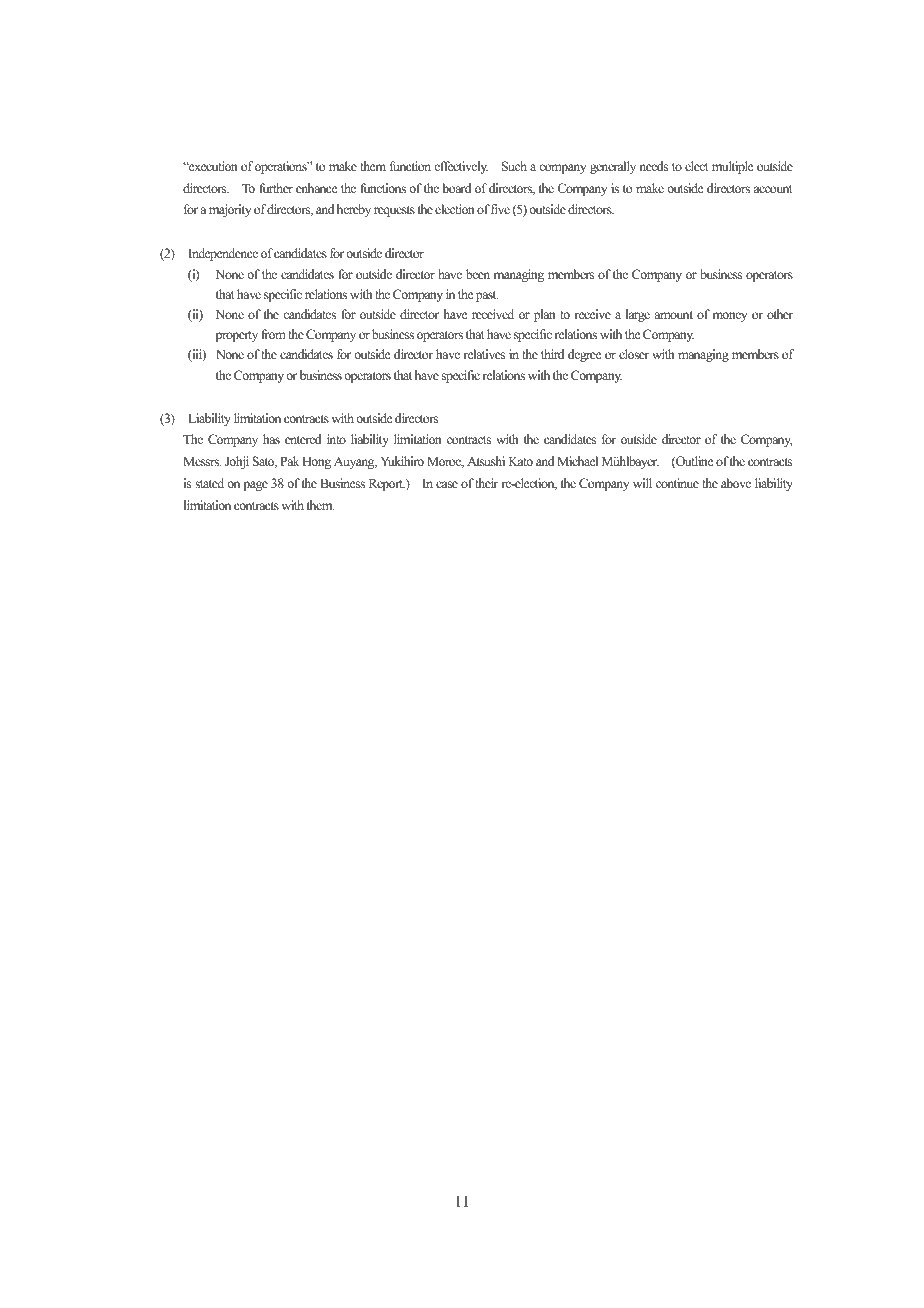 The height and width of the document is (1308, 924). What do you see at coordinates (223, 254) in the document?
I see `Independence` at bounding box center [223, 254].
